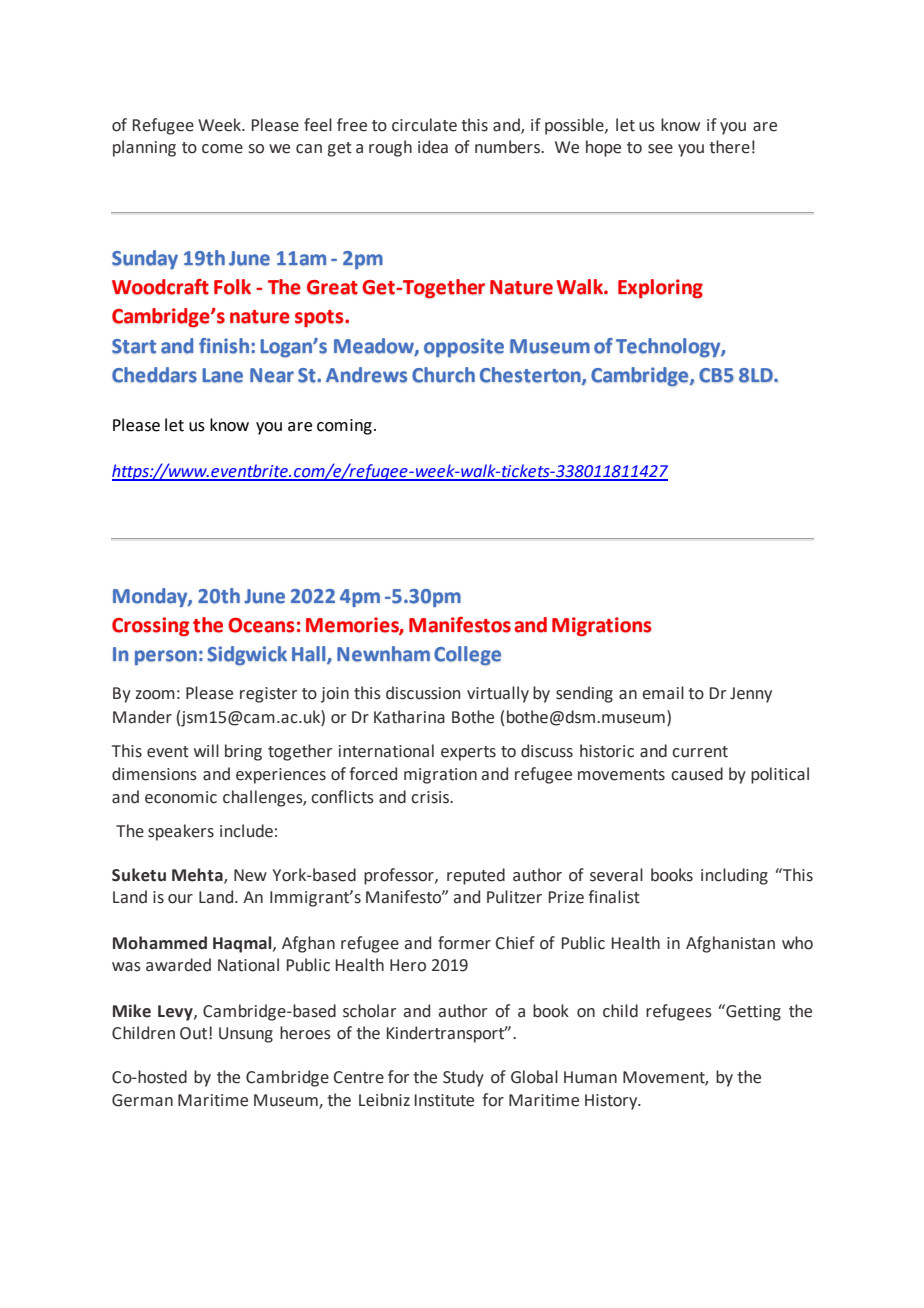 The image size is (924, 1308). What do you see at coordinates (433, 147) in the document?
I see `idea` at bounding box center [433, 147].
